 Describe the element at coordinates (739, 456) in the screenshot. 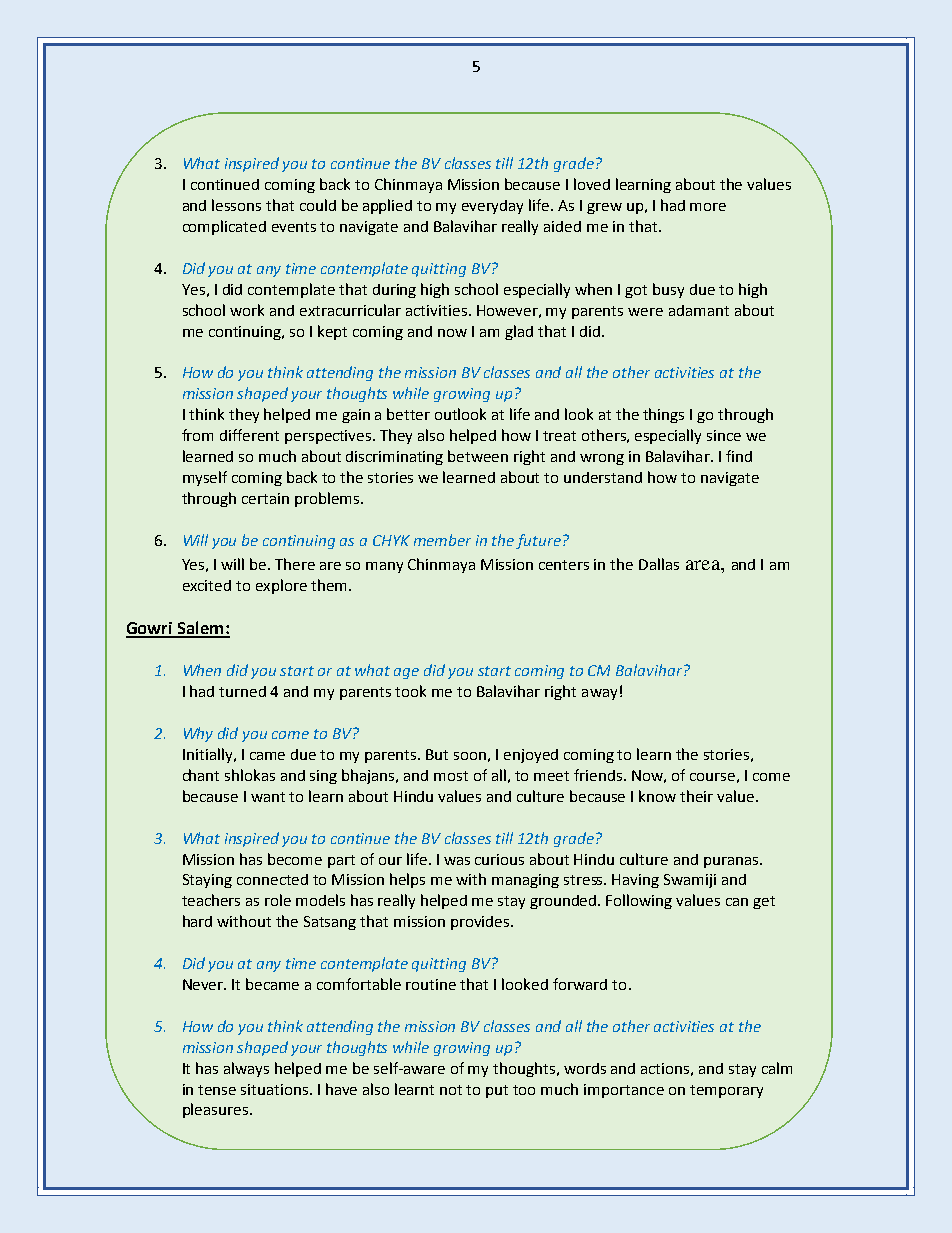

I see `find` at that location.
